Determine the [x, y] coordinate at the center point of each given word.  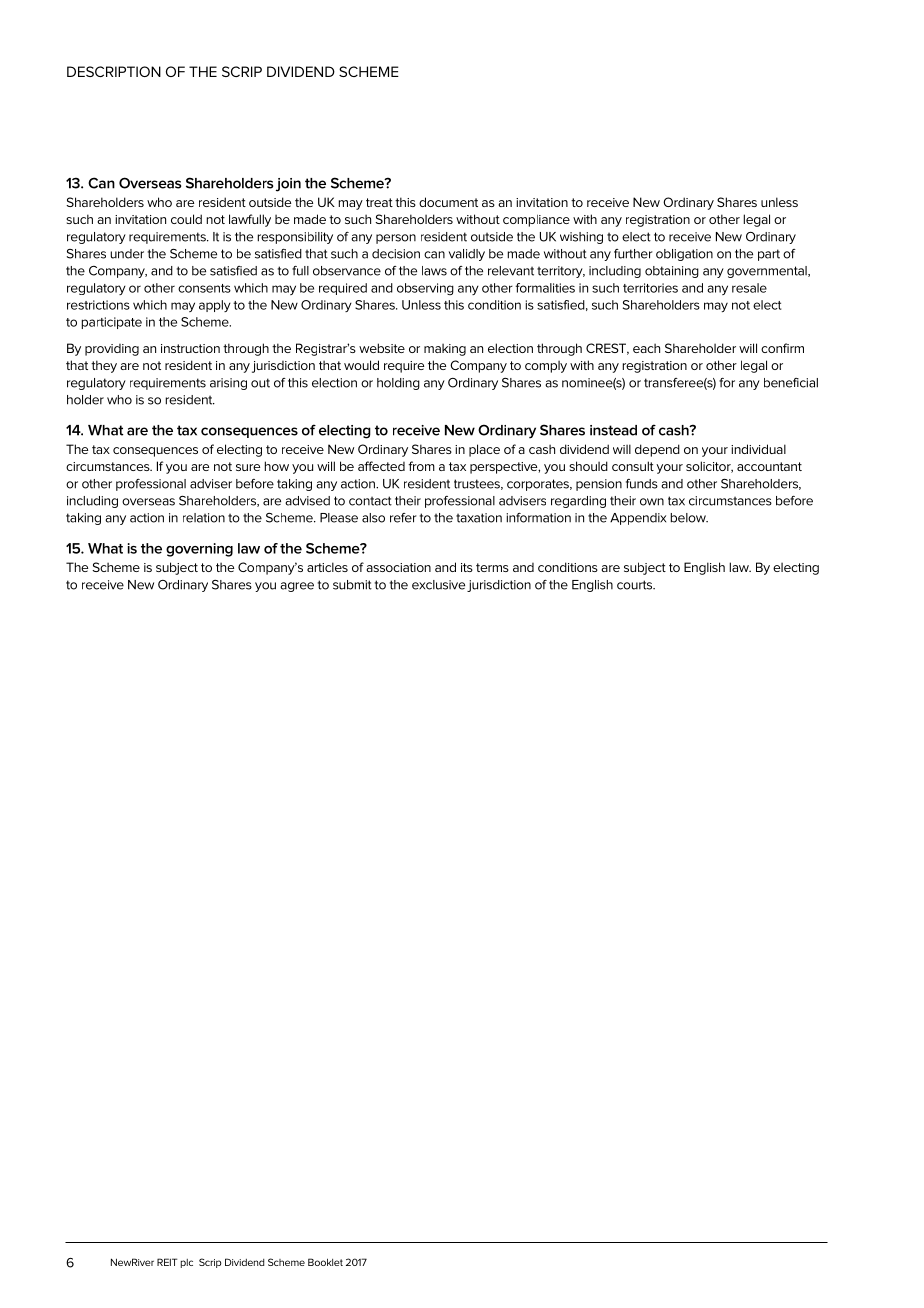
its [467, 567]
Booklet [325, 1262]
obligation [684, 255]
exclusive [438, 585]
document [448, 202]
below [689, 518]
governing [199, 550]
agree [297, 587]
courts [636, 585]
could [186, 219]
